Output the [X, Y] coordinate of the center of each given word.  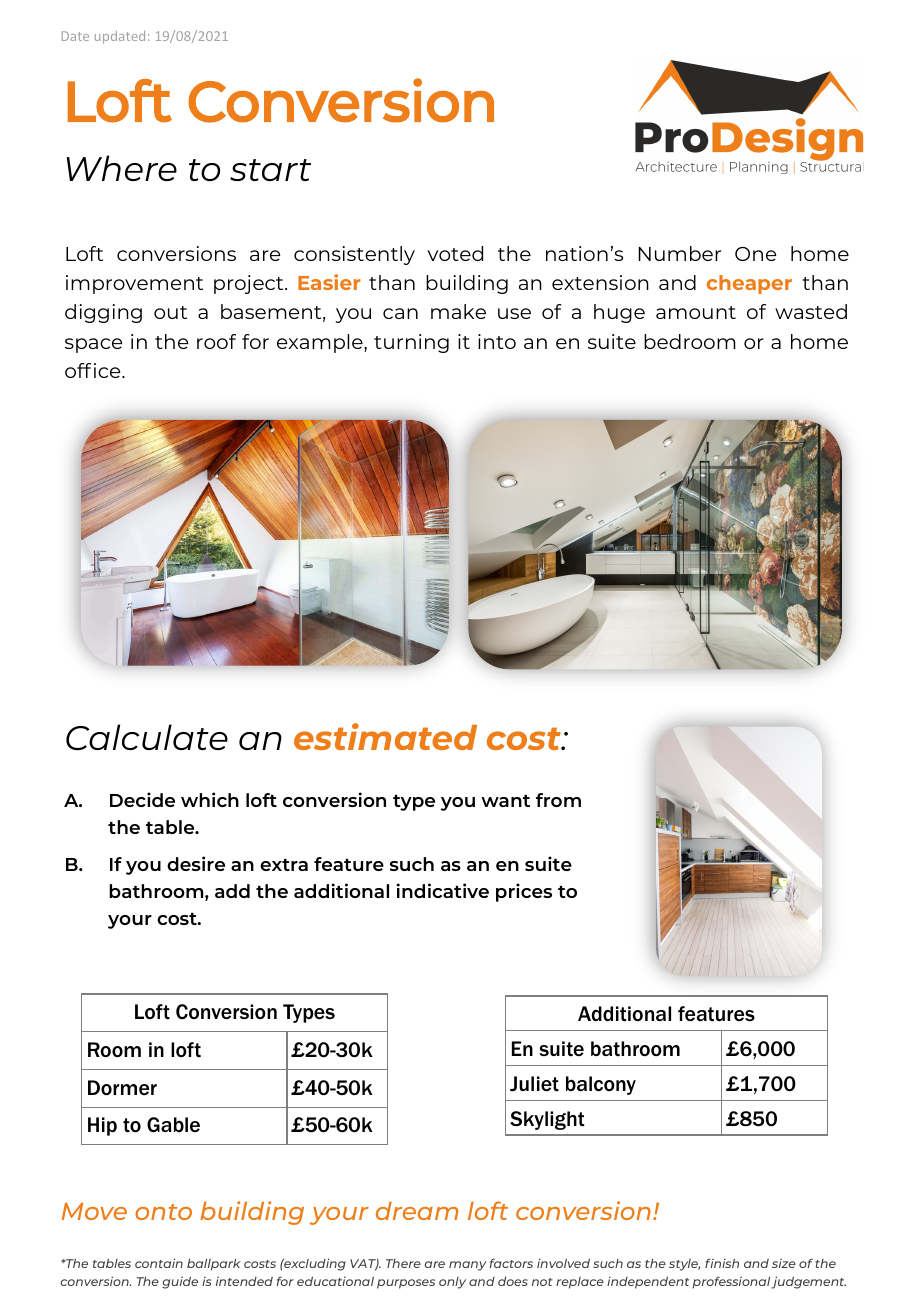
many [468, 1266]
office [94, 370]
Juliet [534, 1084]
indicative [443, 890]
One [755, 254]
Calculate [147, 737]
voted [455, 253]
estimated [385, 736]
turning [411, 343]
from [558, 800]
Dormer [122, 1088]
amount [696, 312]
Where [121, 168]
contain [159, 1263]
